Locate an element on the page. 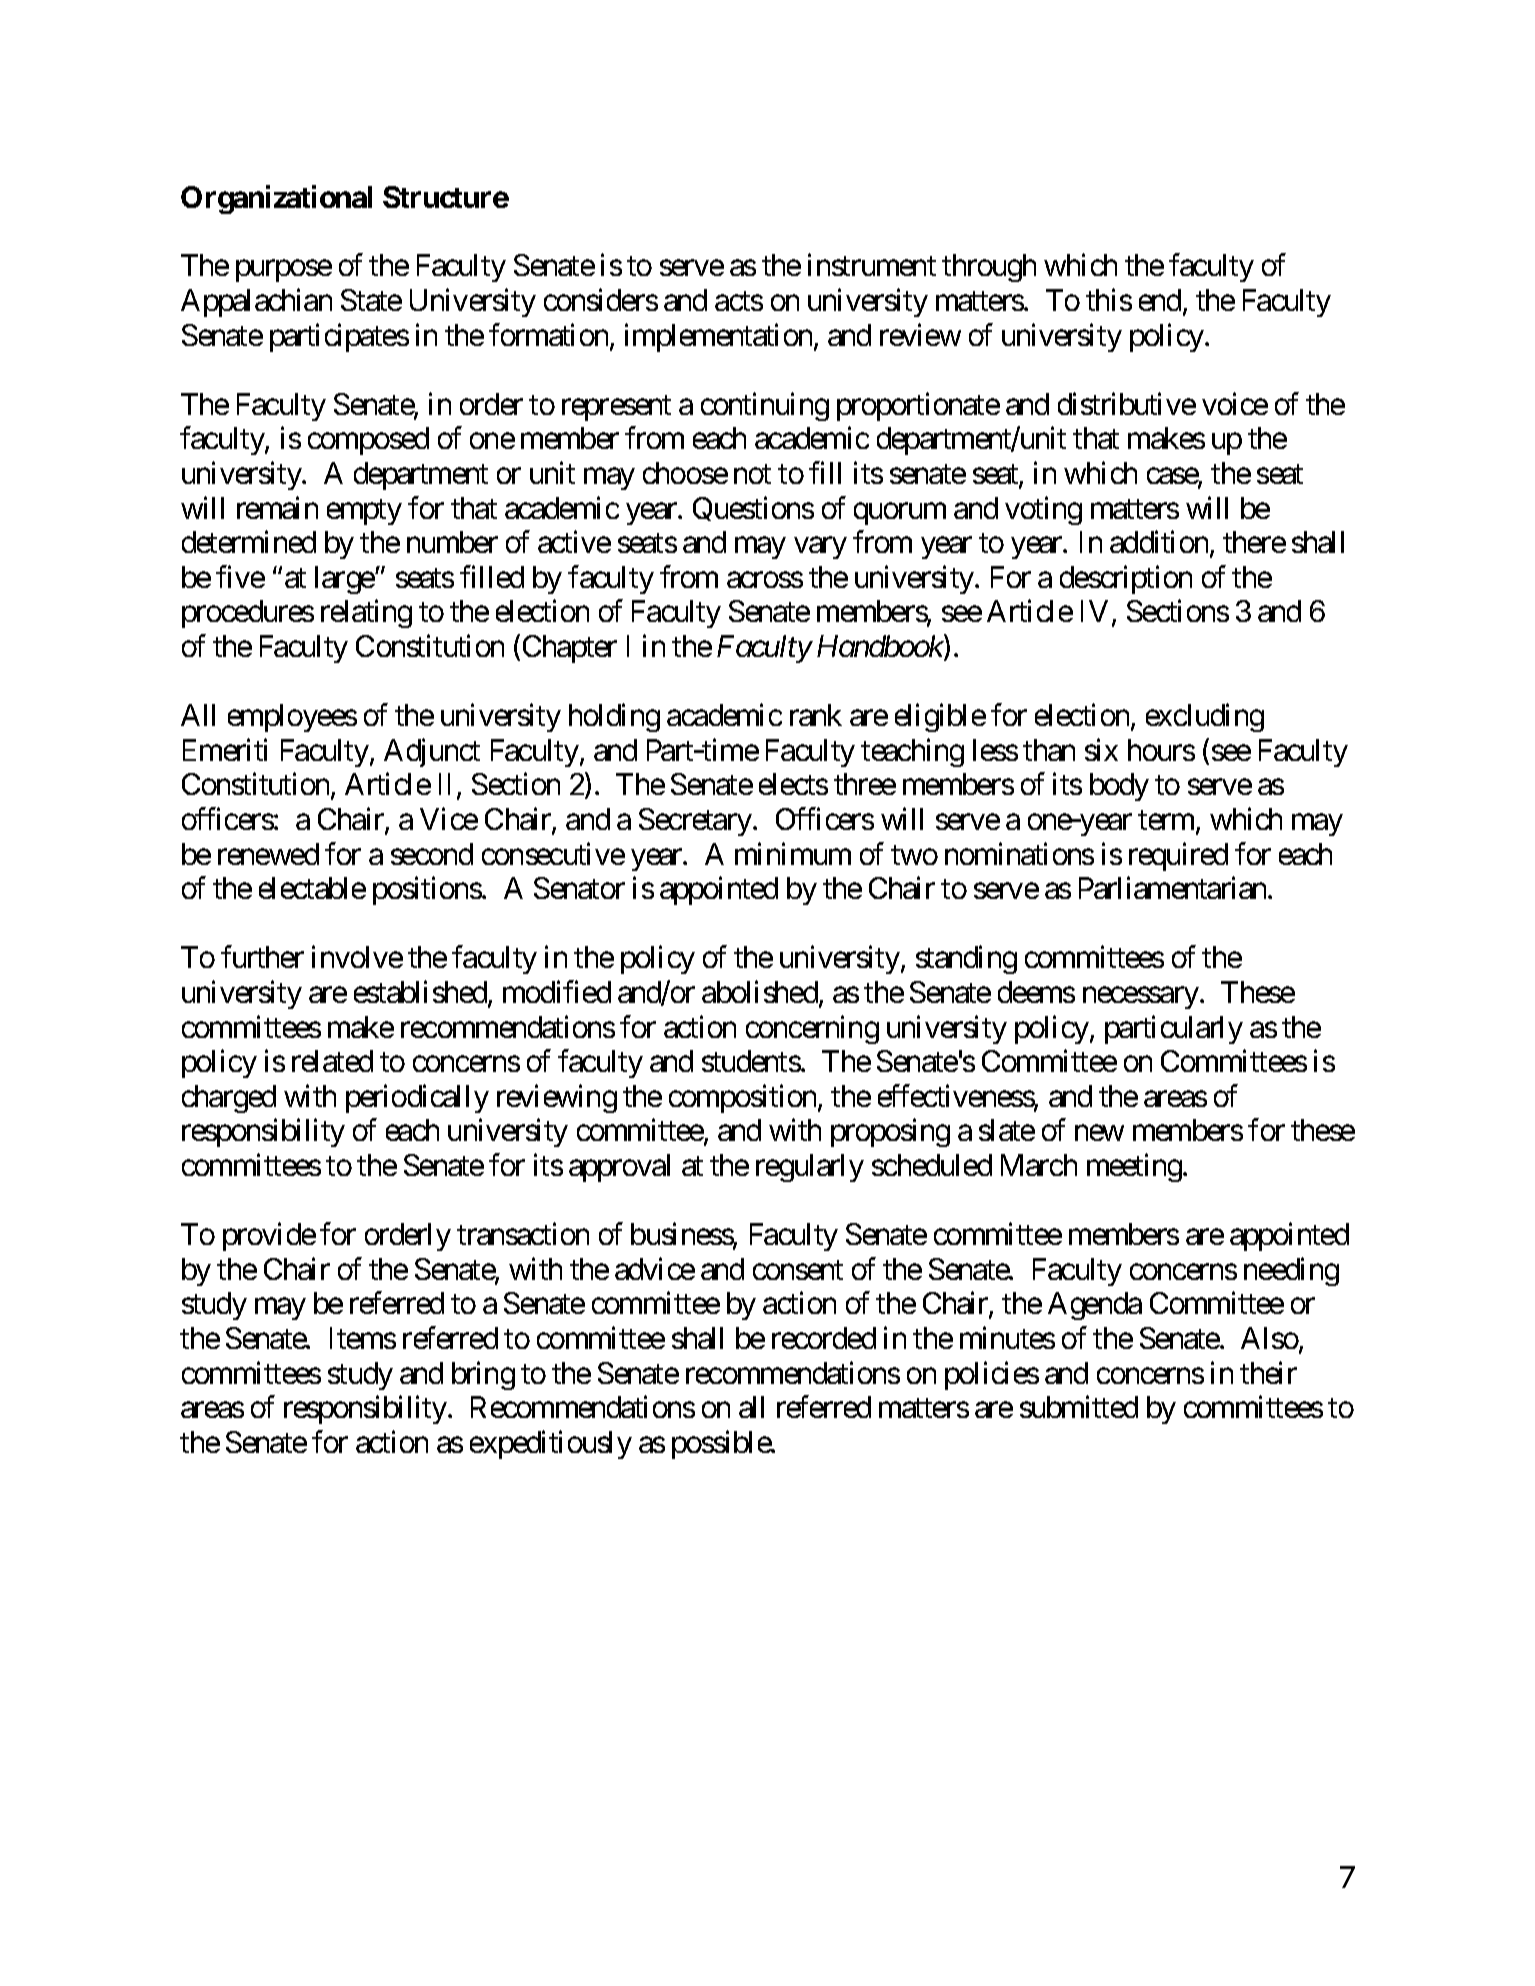  recorded is located at coordinates (824, 1338).
